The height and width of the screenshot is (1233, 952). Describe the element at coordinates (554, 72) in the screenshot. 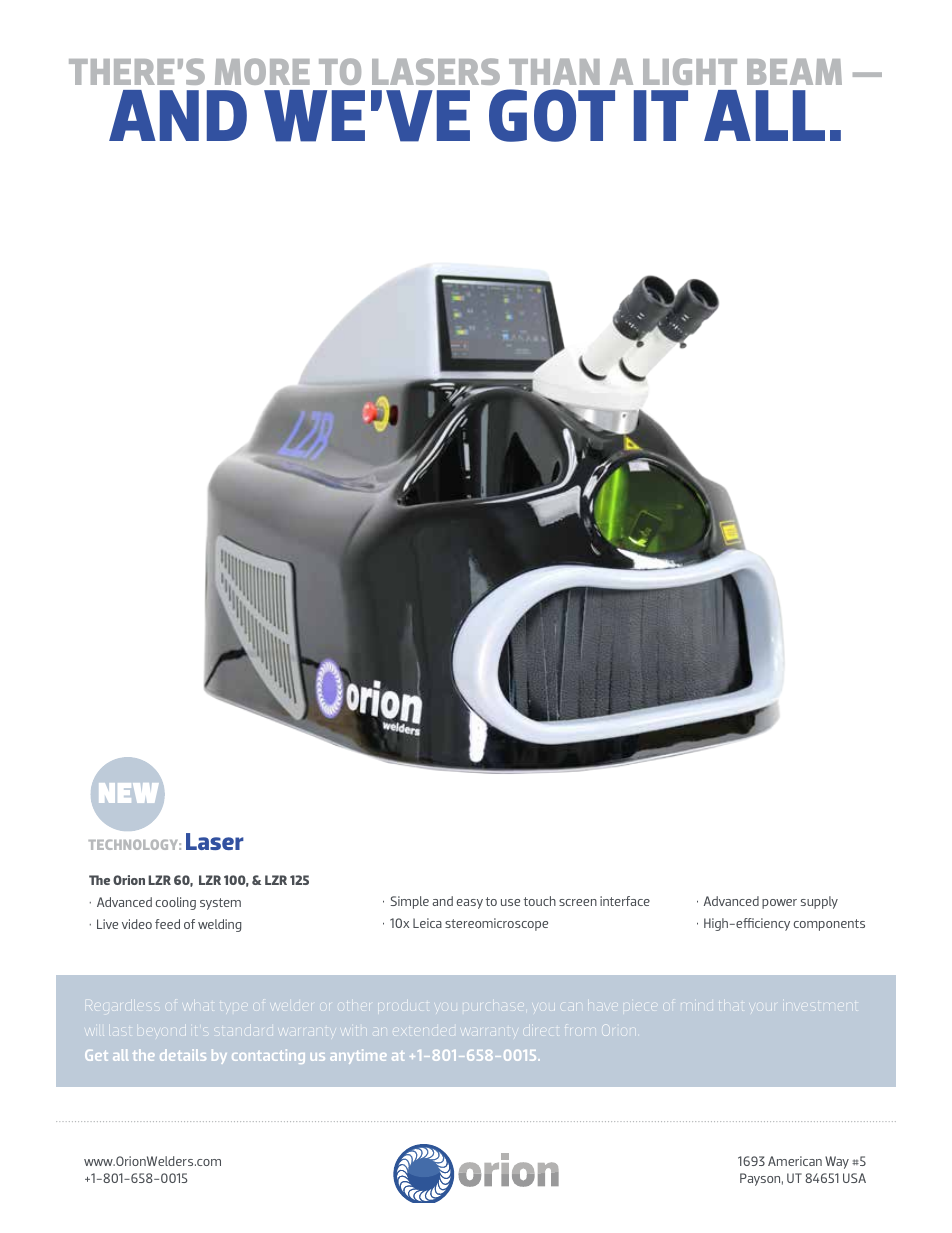

I see `THAN` at that location.
